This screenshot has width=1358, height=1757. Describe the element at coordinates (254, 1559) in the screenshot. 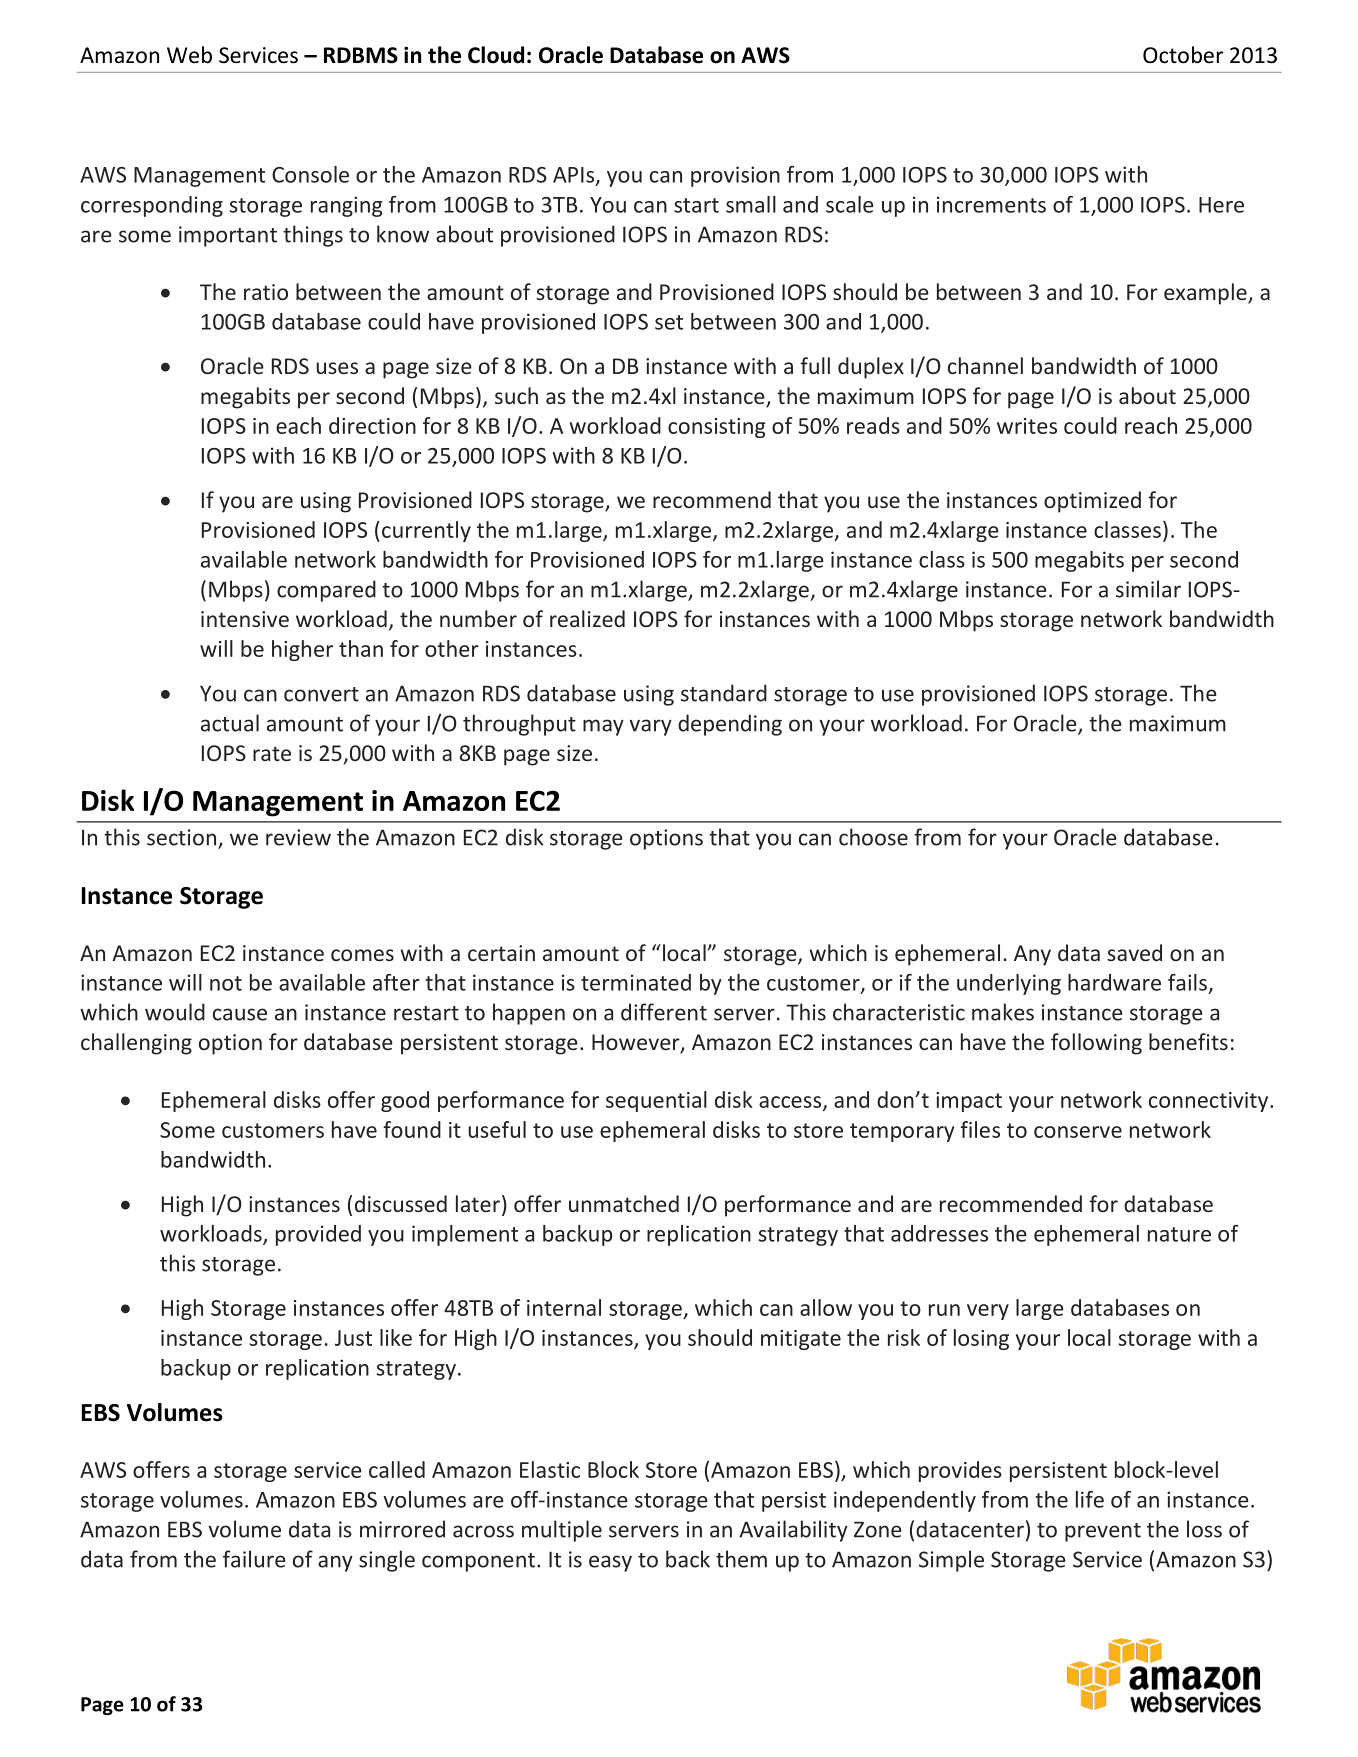

I see `failure` at that location.
